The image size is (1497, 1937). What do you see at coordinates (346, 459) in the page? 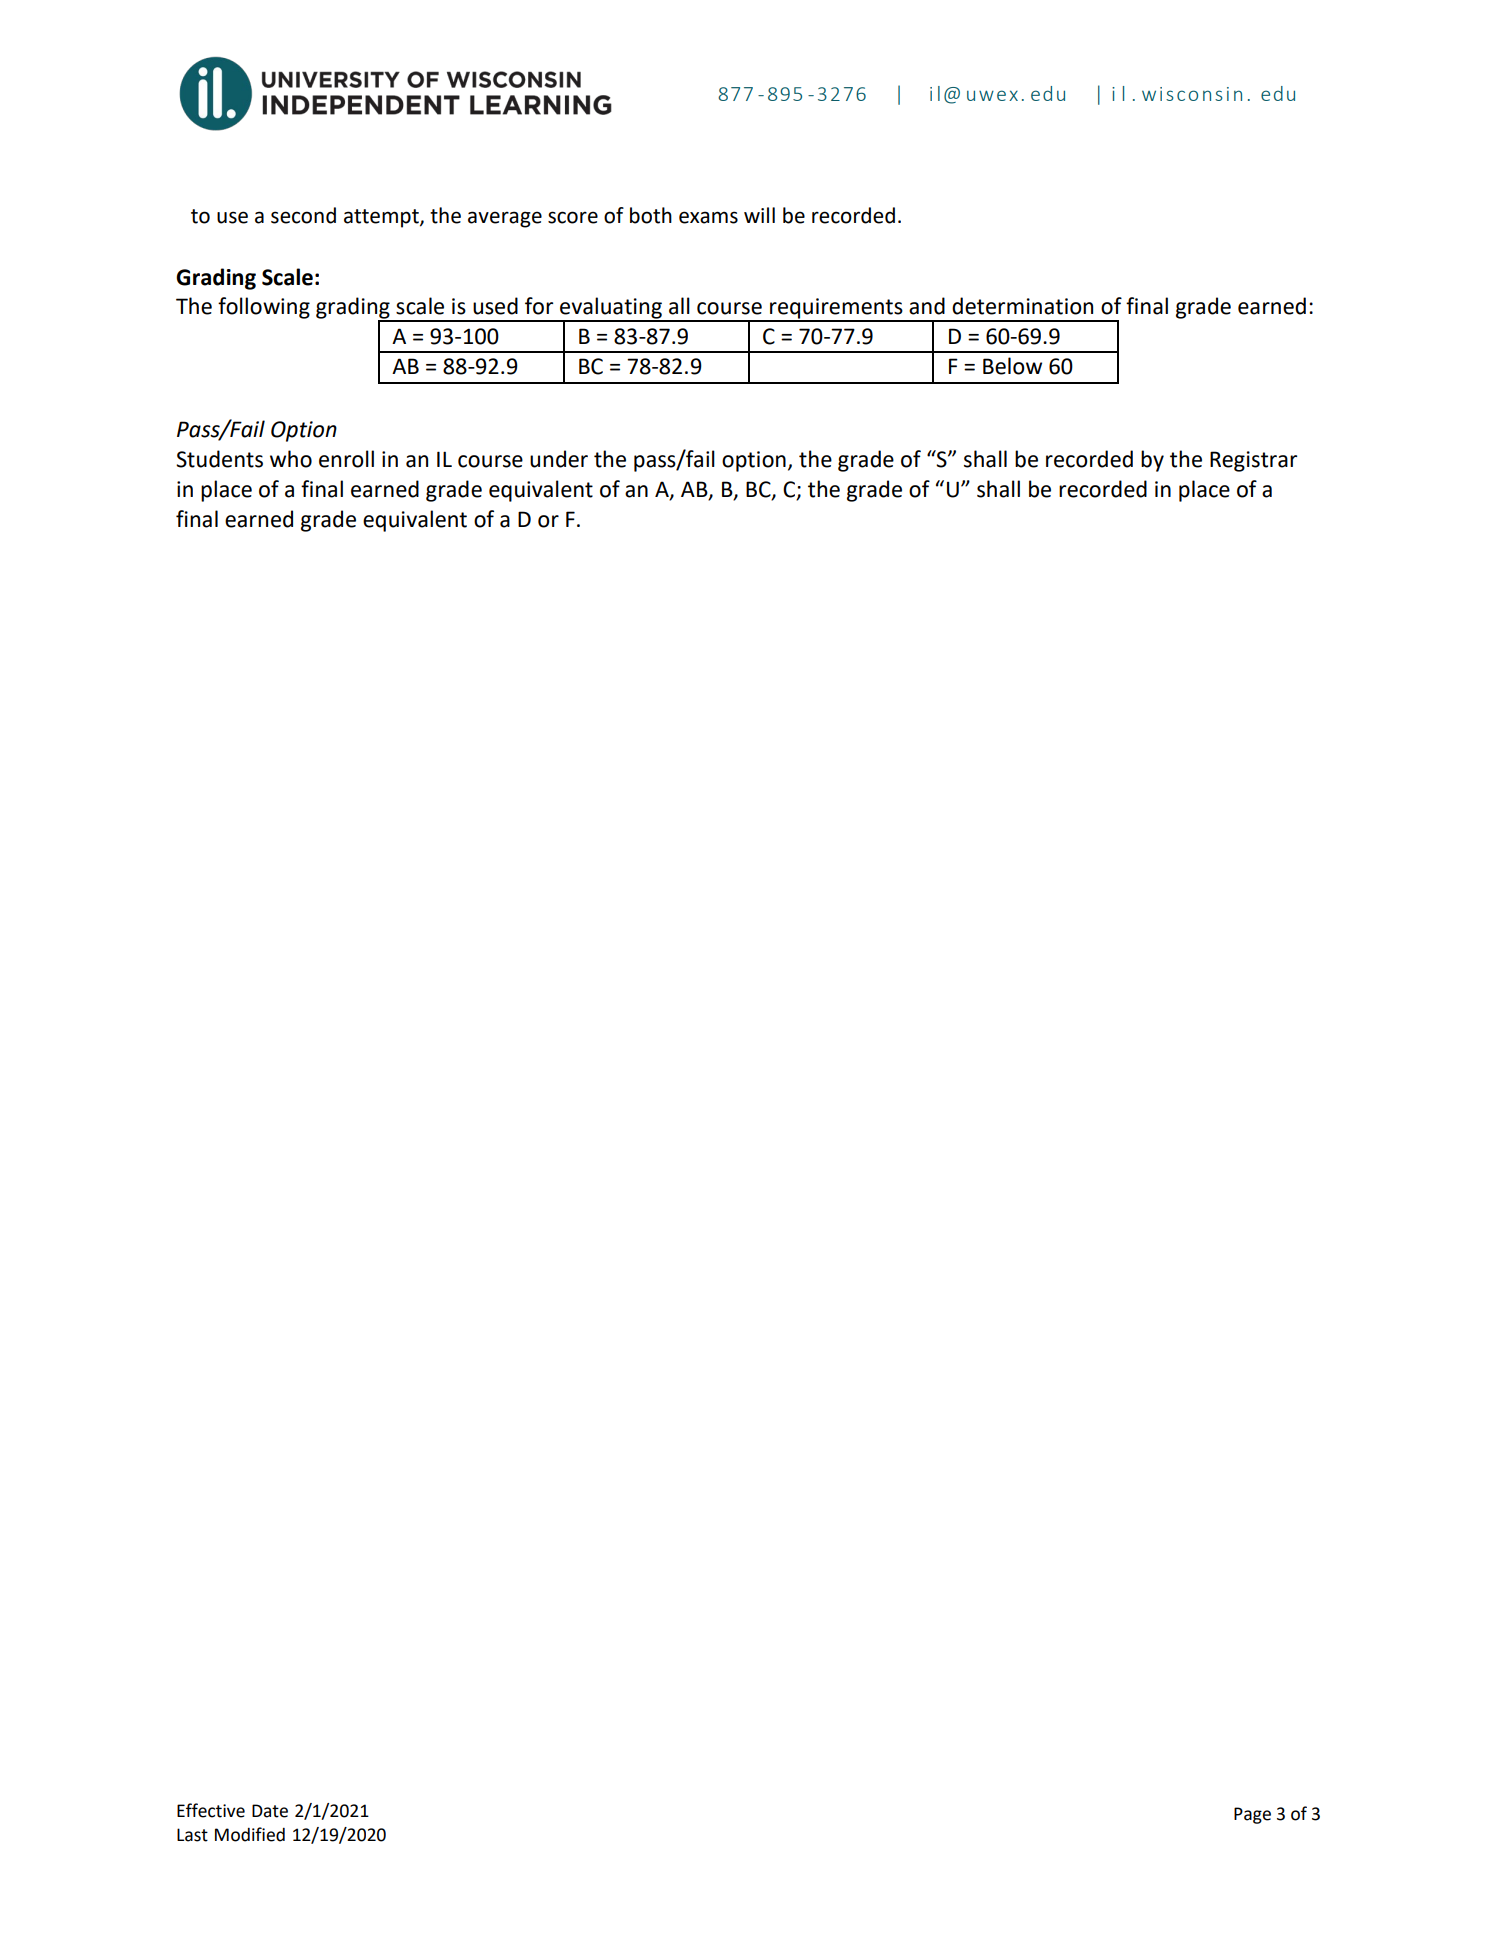
I see `enroll` at bounding box center [346, 459].
